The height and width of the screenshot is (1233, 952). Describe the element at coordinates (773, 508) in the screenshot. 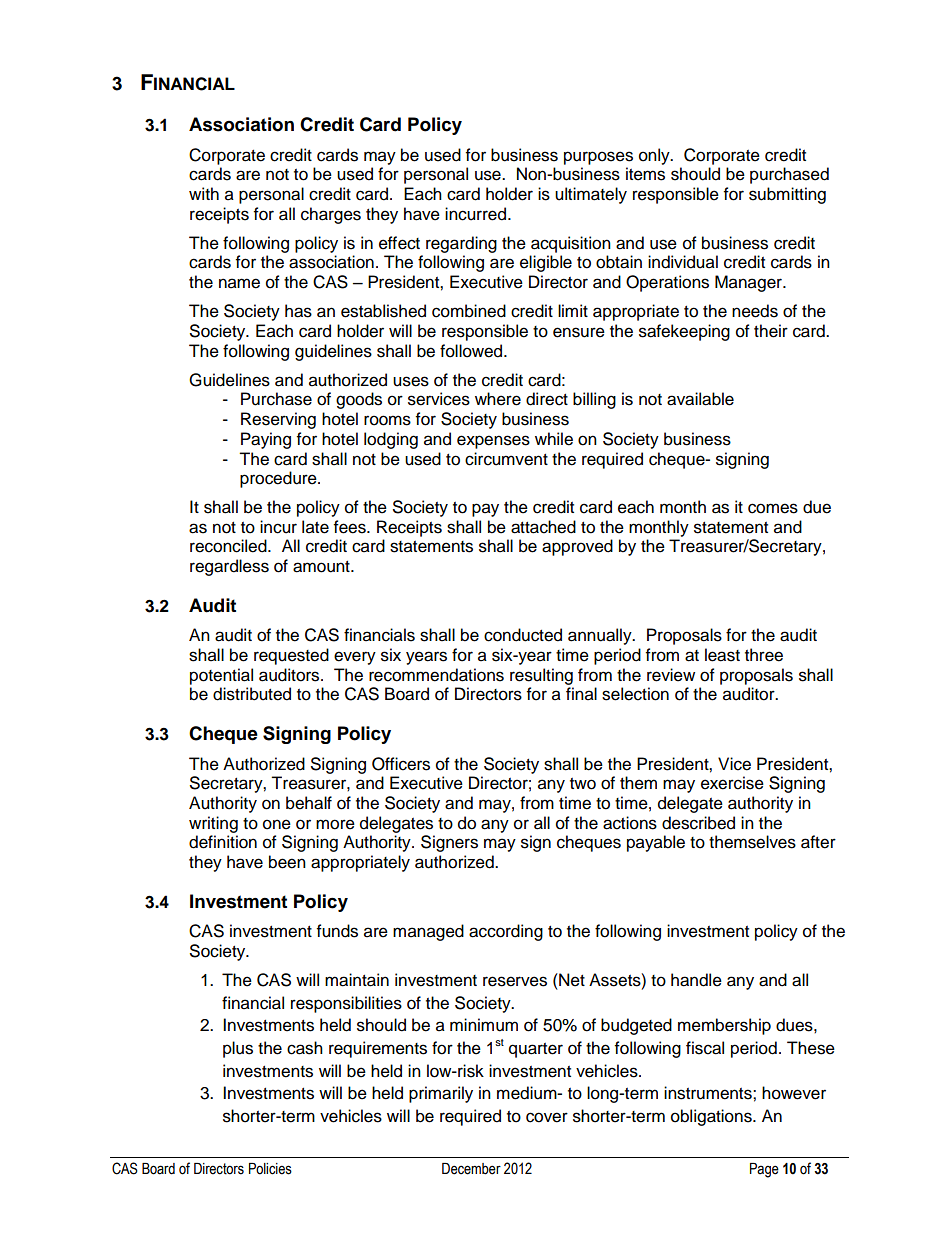

I see `comes` at that location.
